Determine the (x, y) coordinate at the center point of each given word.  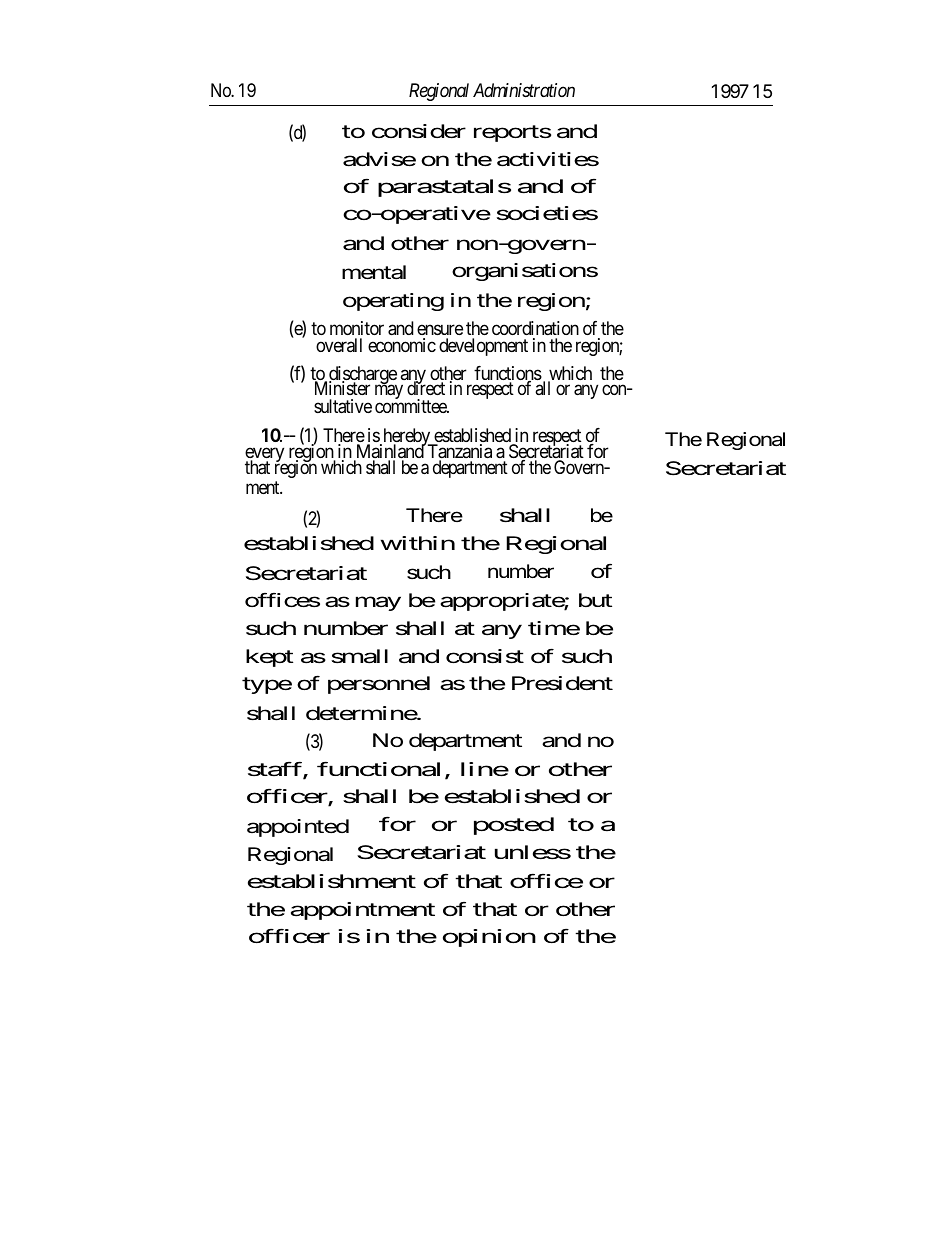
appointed (298, 828)
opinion (489, 938)
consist (485, 656)
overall (339, 345)
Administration (524, 90)
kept (269, 658)
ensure (440, 329)
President (562, 683)
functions (508, 374)
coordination (535, 328)
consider (419, 131)
